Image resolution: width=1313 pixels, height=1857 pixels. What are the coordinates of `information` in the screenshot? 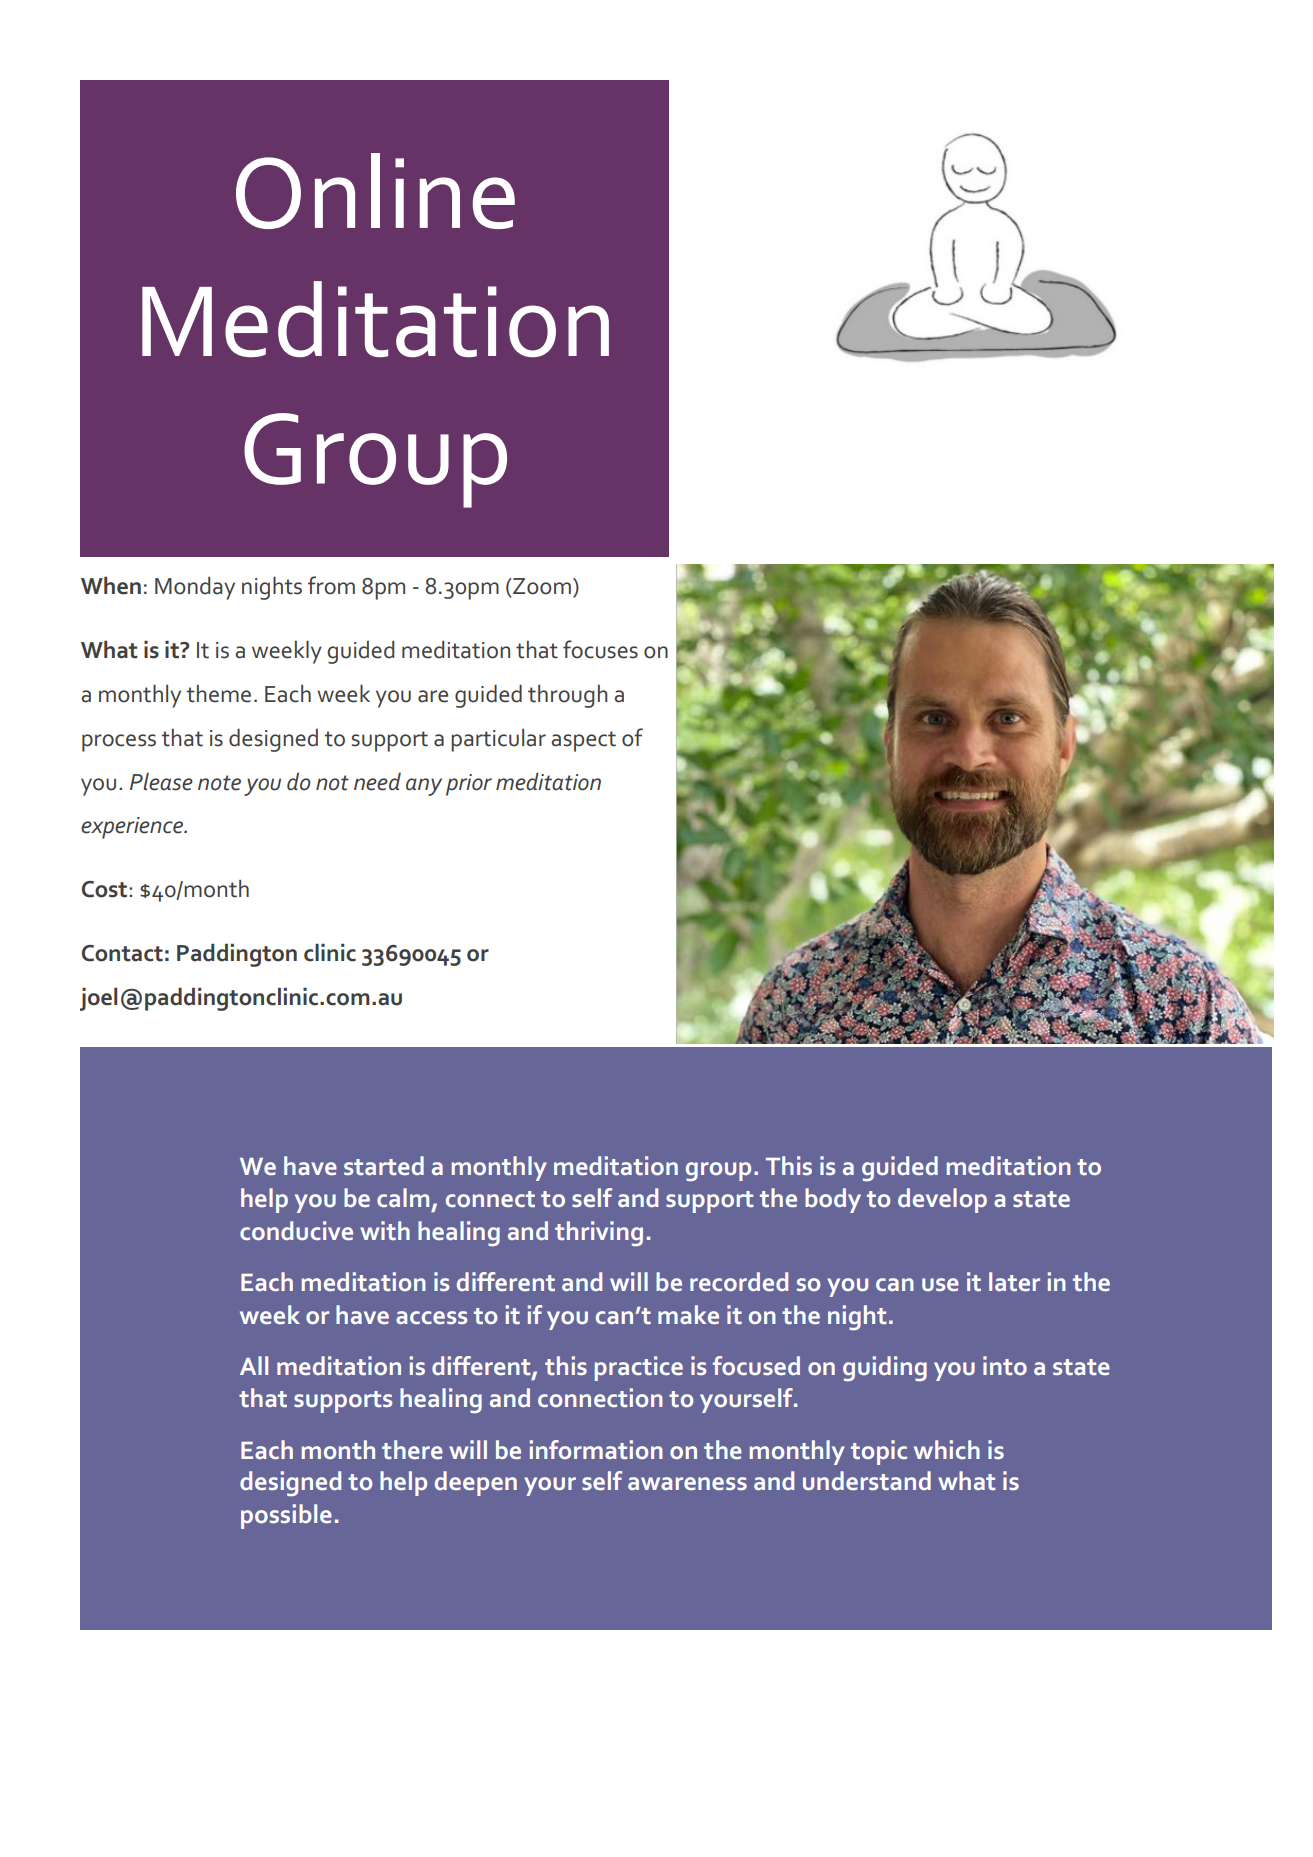 It's located at (596, 1449).
